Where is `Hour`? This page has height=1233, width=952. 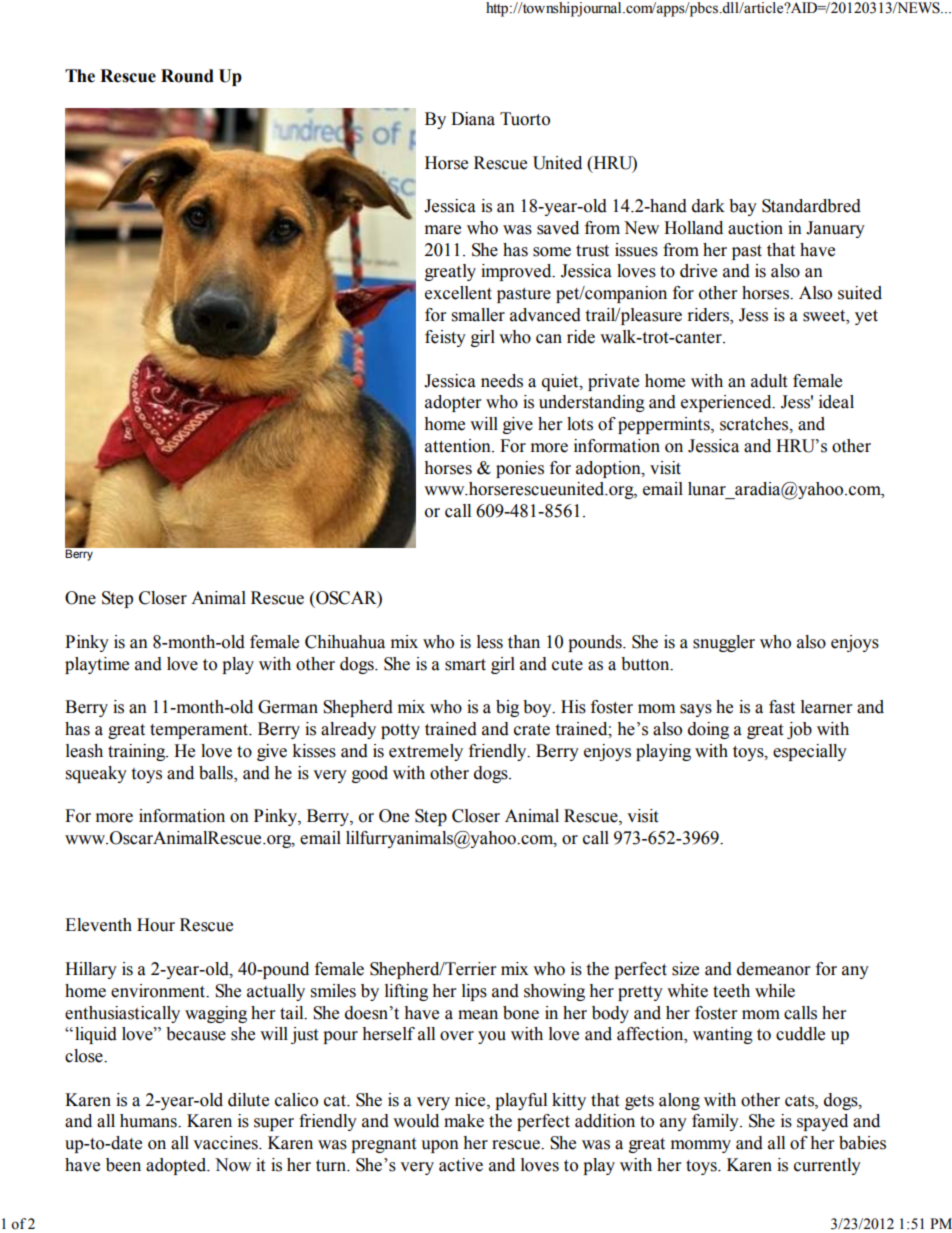 Hour is located at coordinates (156, 925).
